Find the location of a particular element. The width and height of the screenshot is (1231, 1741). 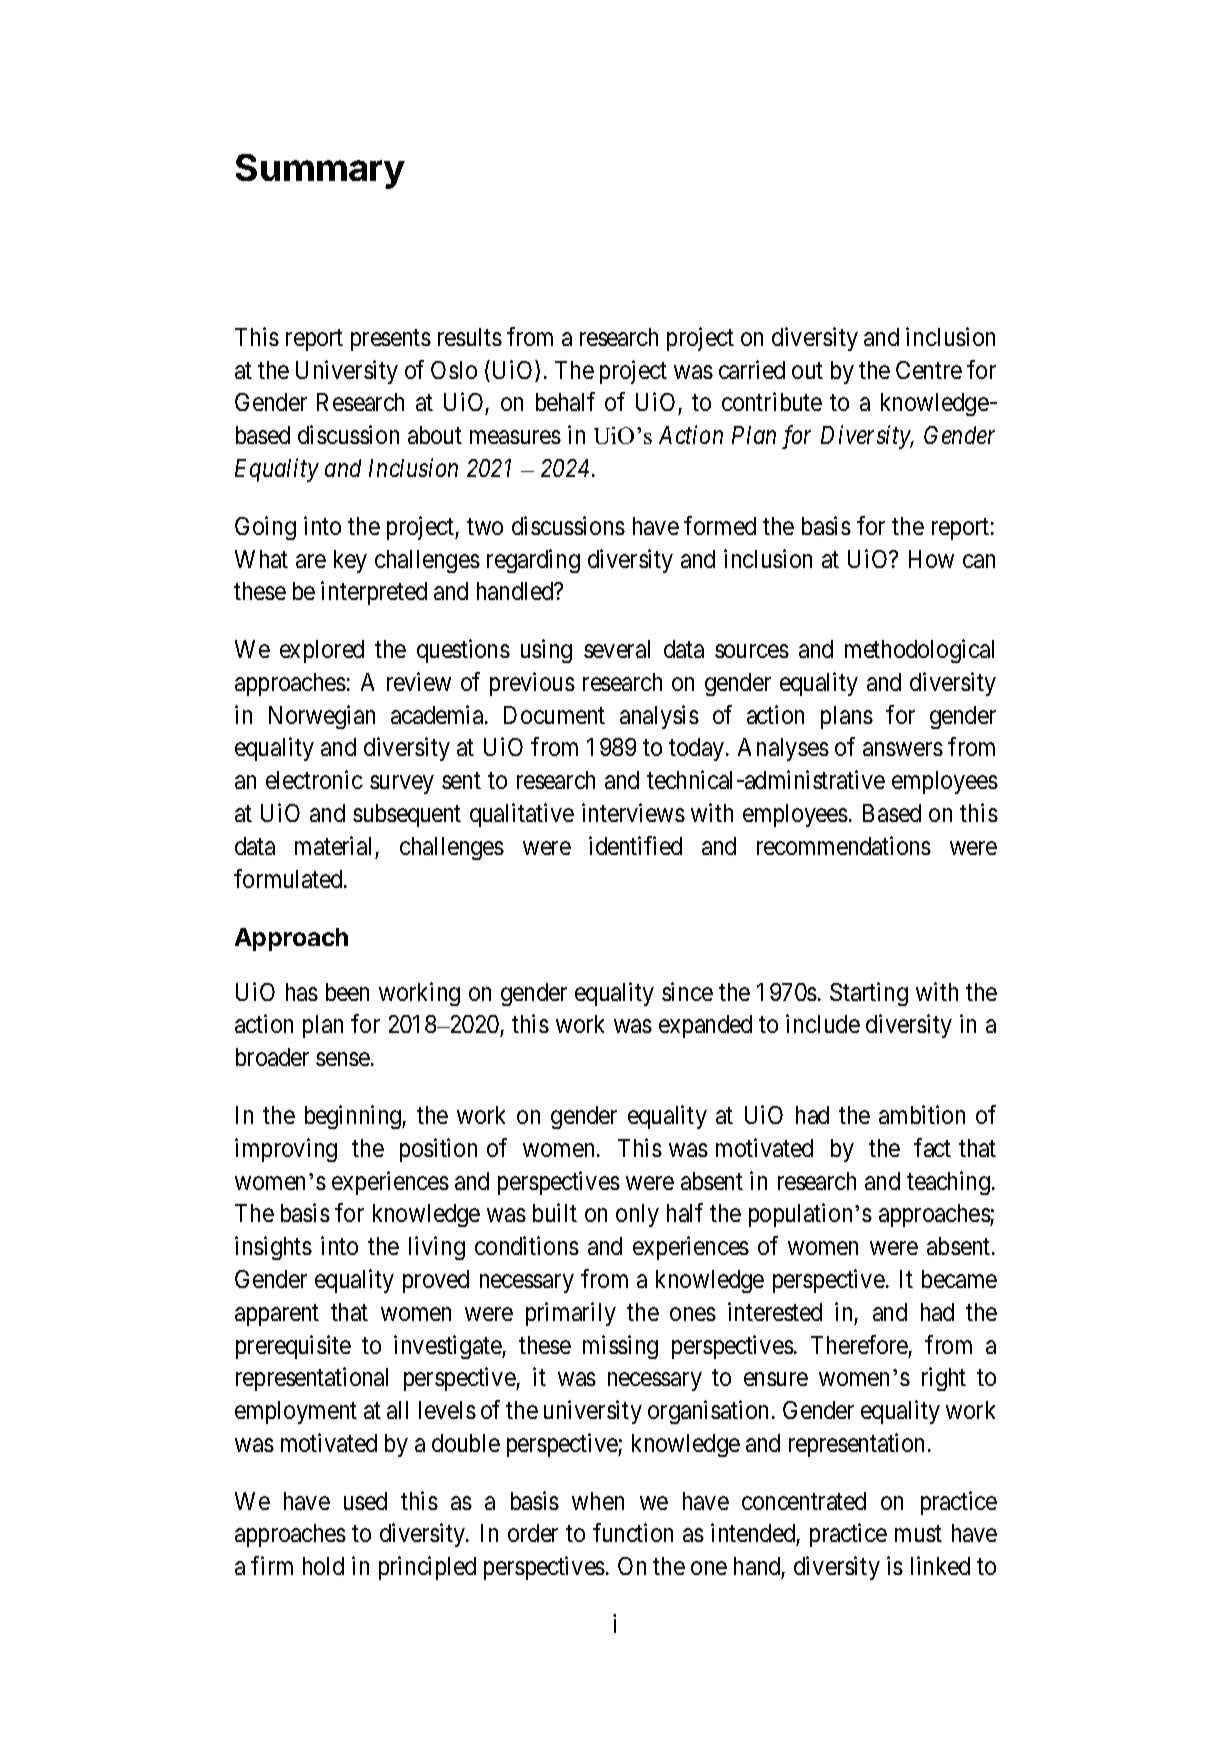

Summary is located at coordinates (320, 171).
